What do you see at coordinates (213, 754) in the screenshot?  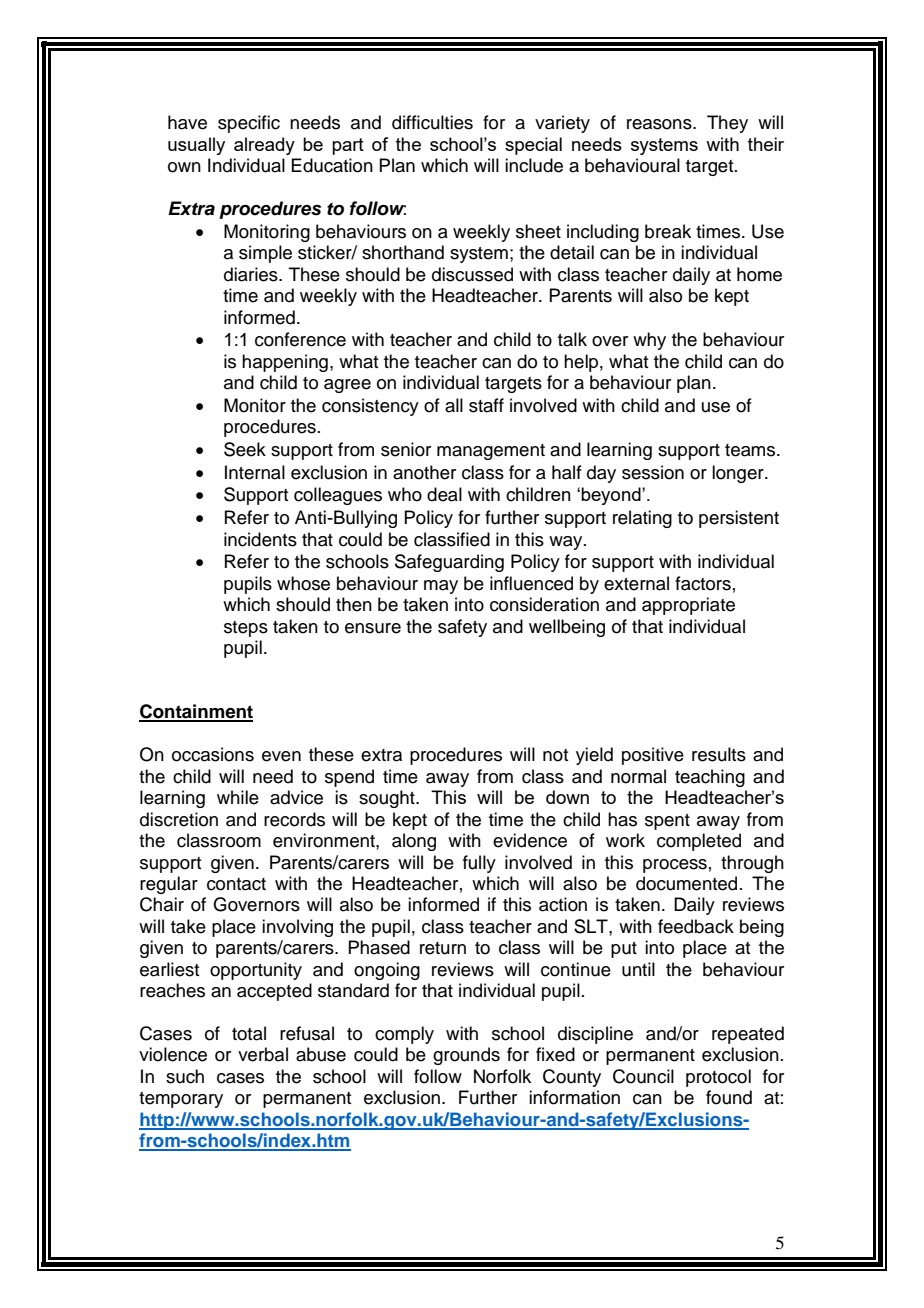 I see `occasions` at bounding box center [213, 754].
